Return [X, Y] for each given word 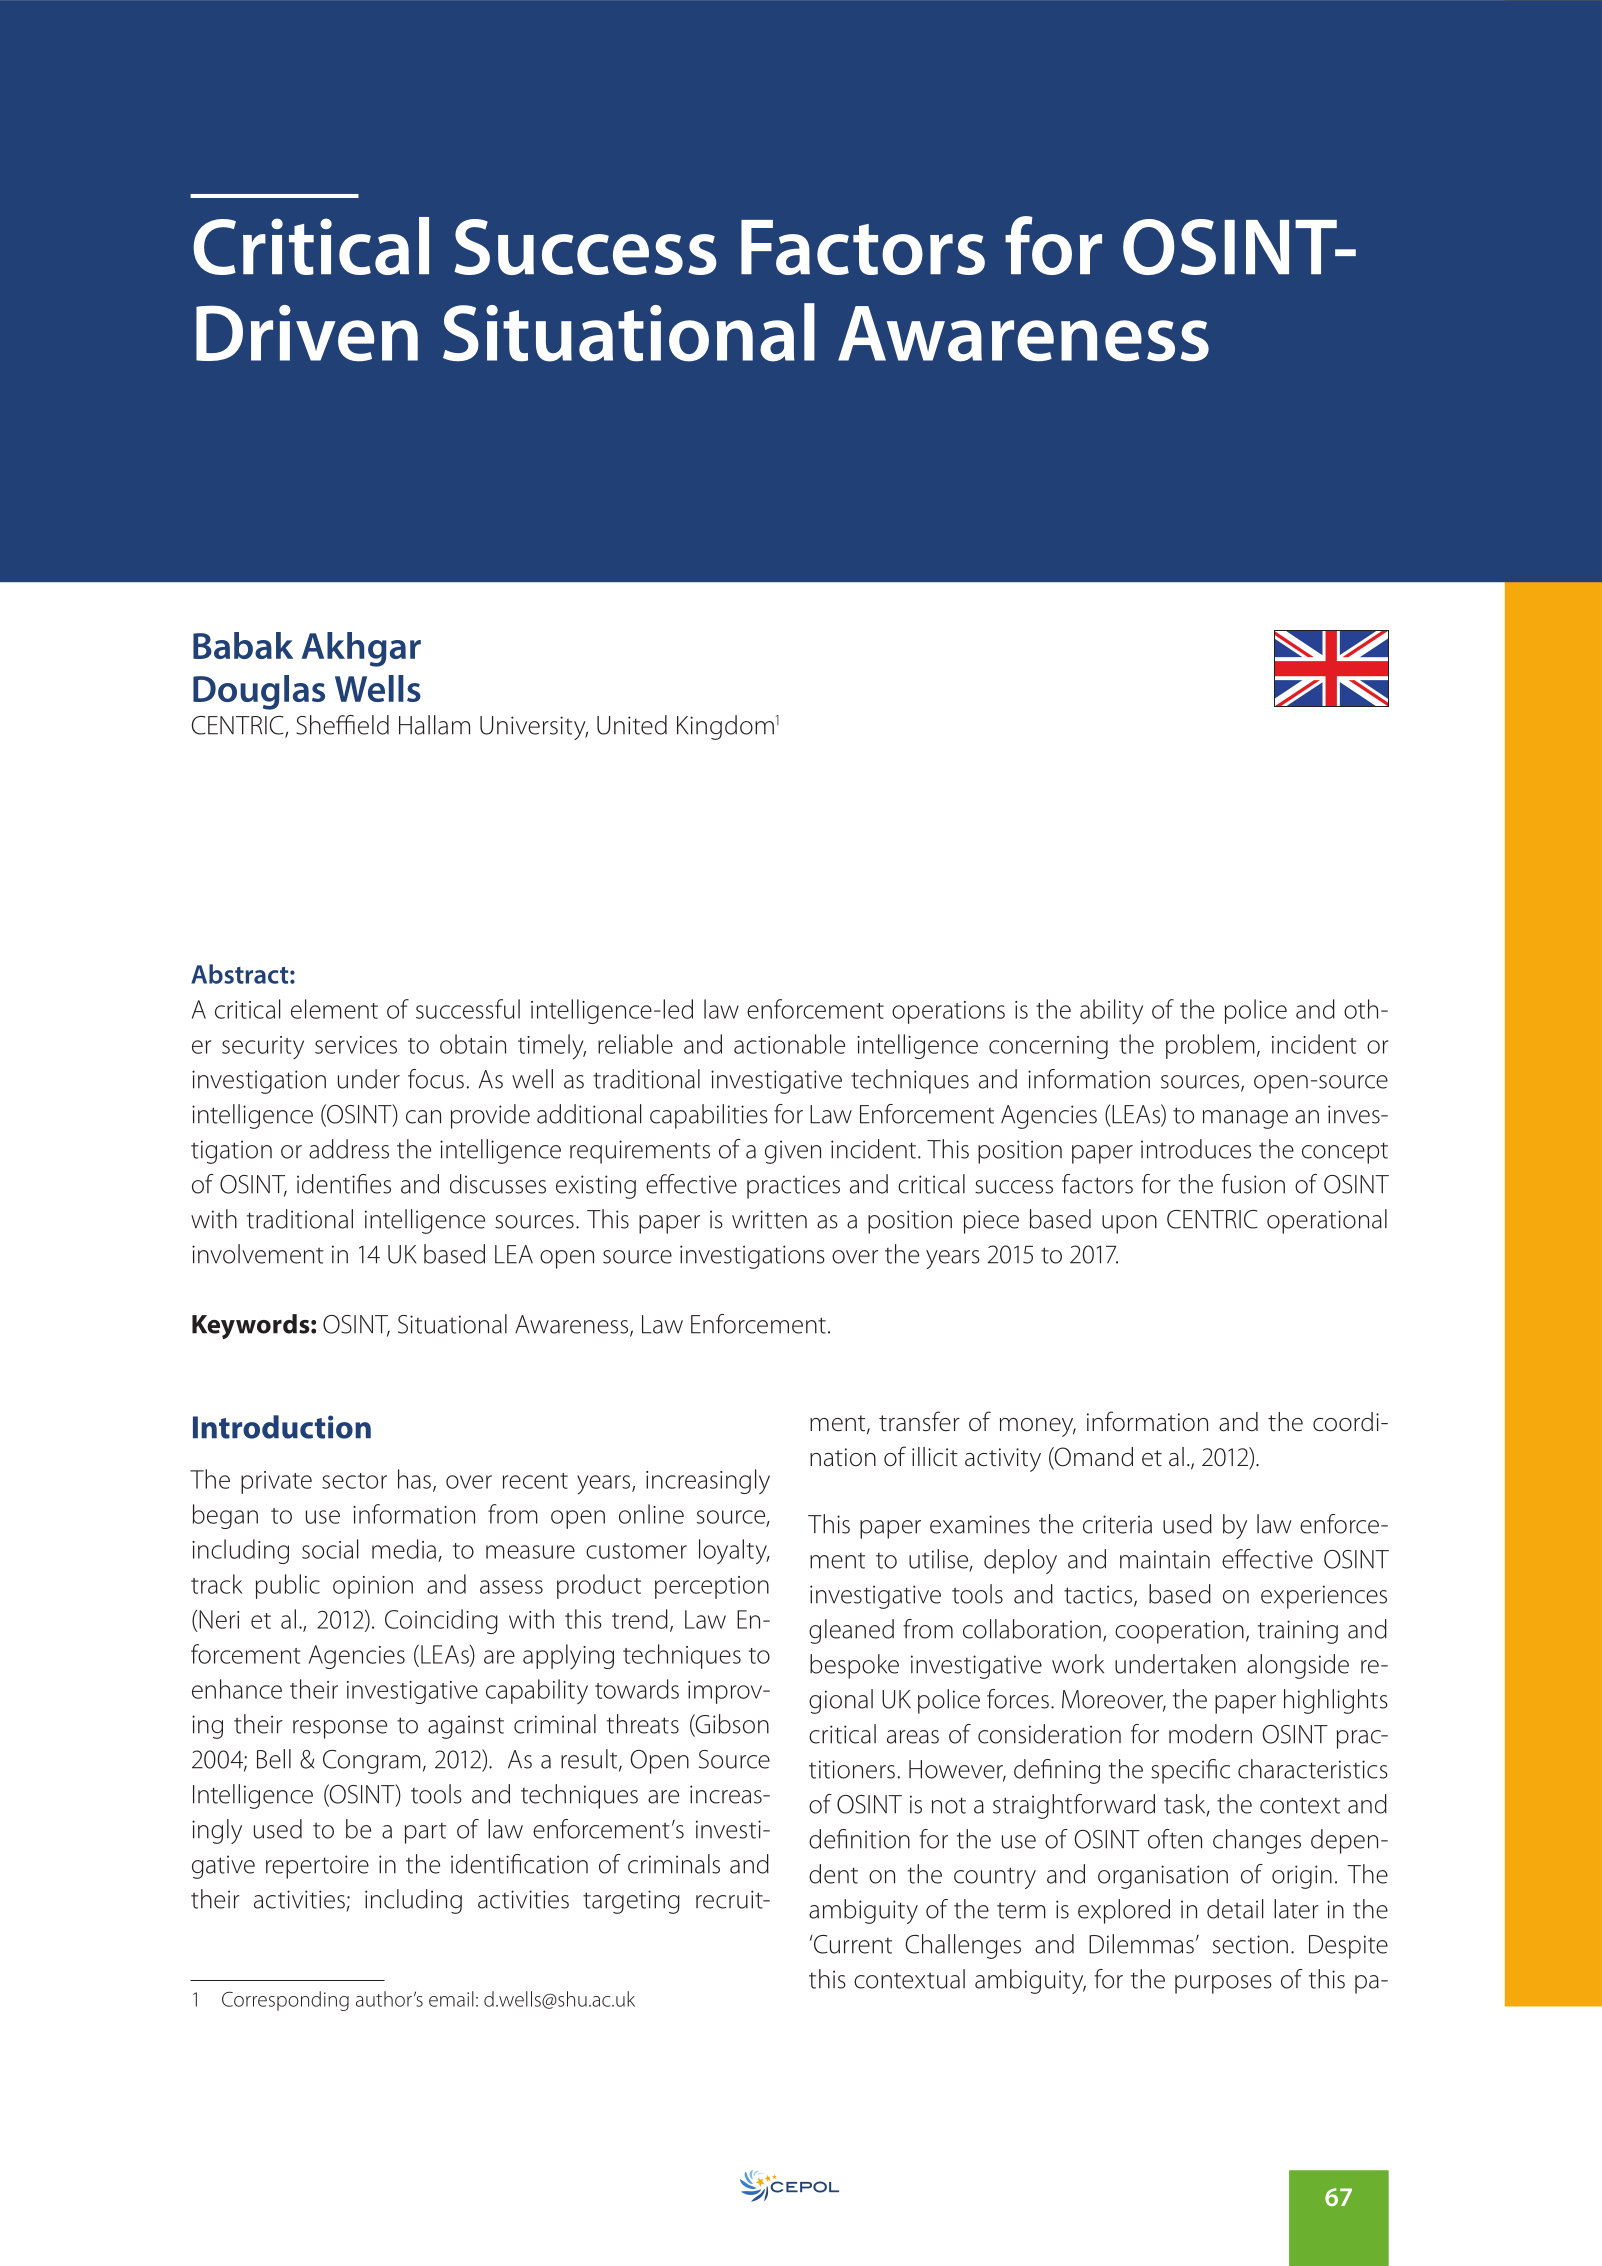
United [632, 725]
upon [1129, 1224]
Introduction [282, 1427]
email [451, 1999]
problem [1210, 1046]
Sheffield [342, 725]
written [769, 1219]
